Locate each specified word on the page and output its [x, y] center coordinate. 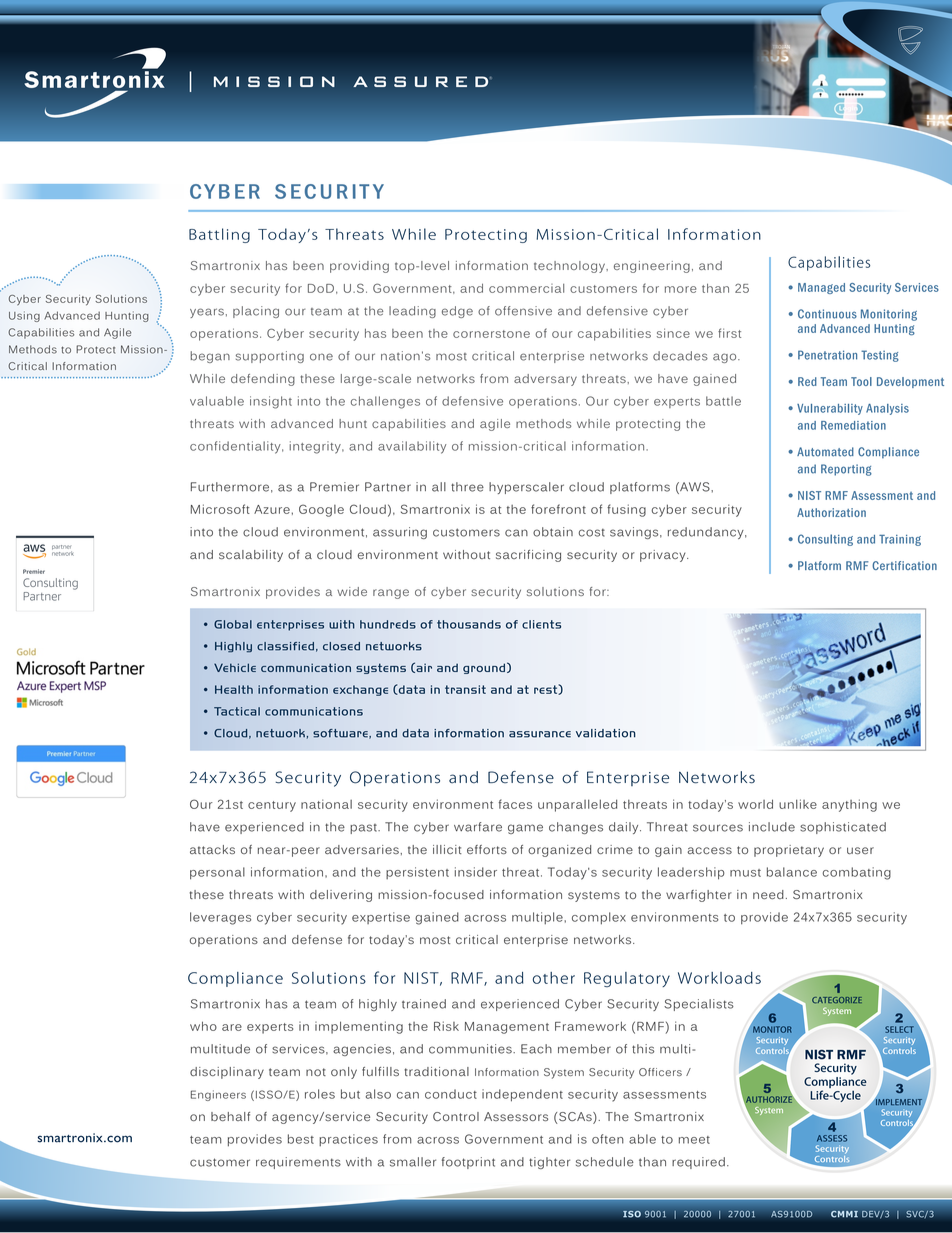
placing [256, 312]
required [698, 1163]
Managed [821, 288]
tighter [549, 1163]
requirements [298, 1163]
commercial [526, 288]
